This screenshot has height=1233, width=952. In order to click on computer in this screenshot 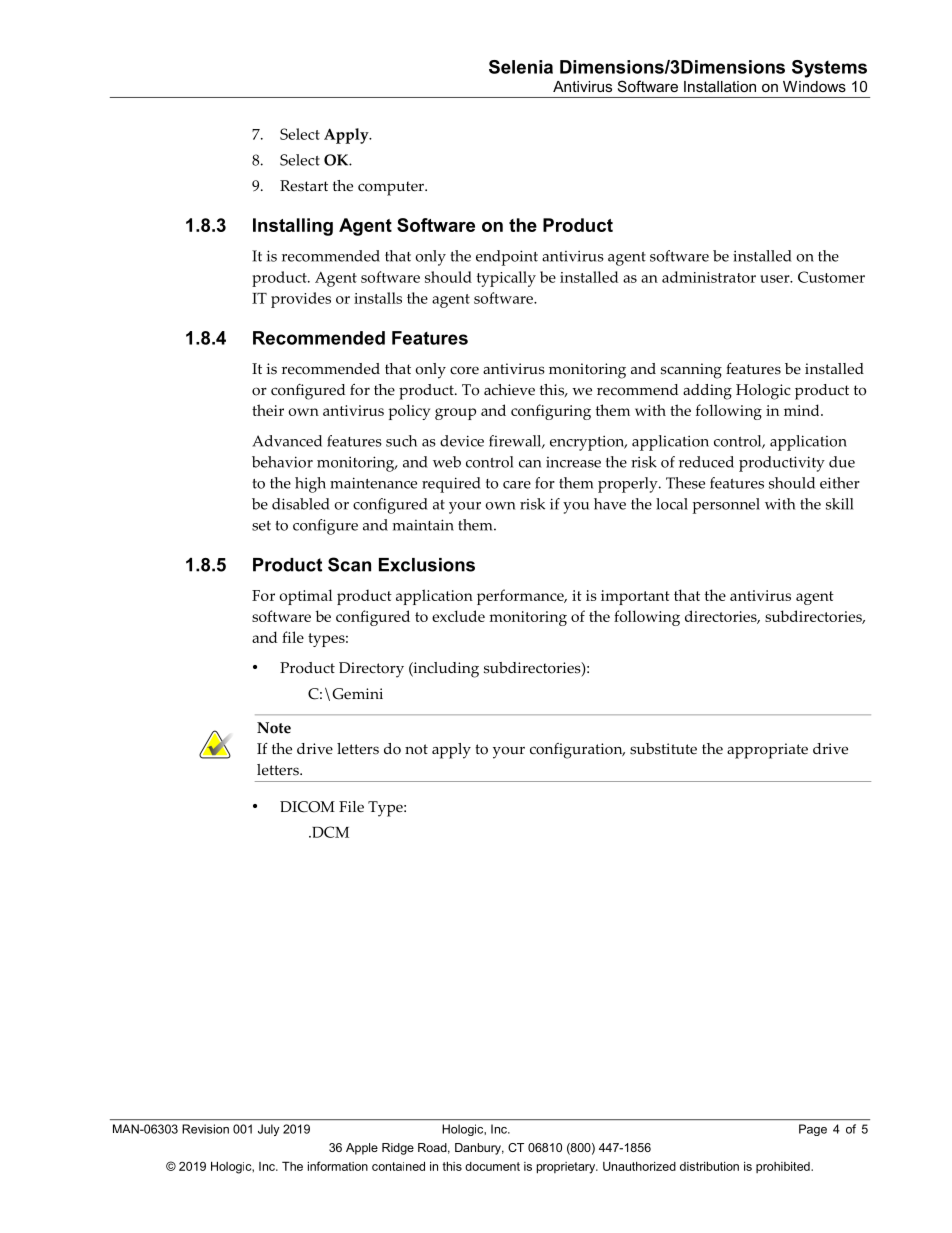, I will do `click(392, 188)`.
